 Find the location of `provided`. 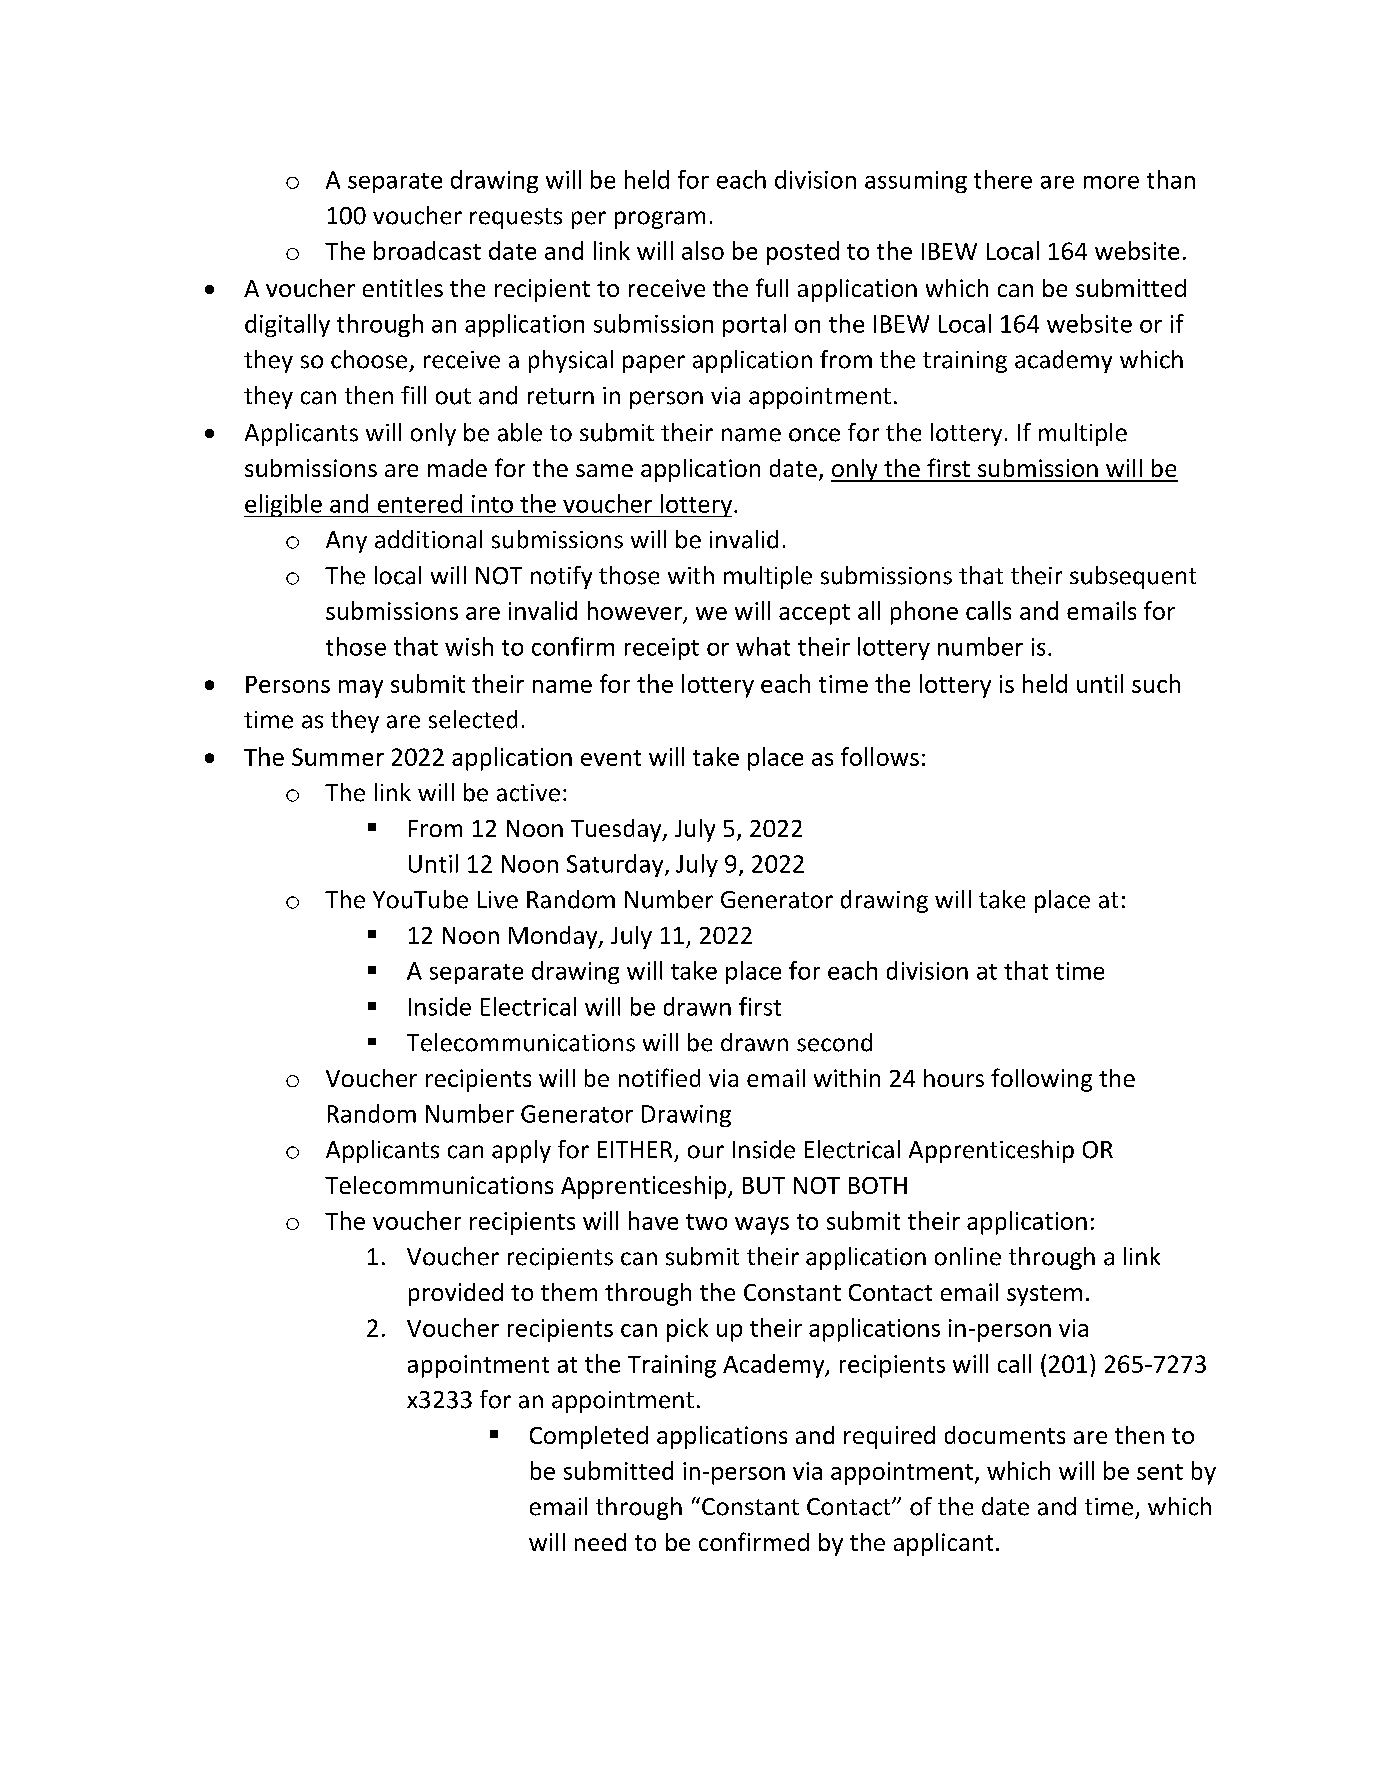

provided is located at coordinates (456, 1294).
